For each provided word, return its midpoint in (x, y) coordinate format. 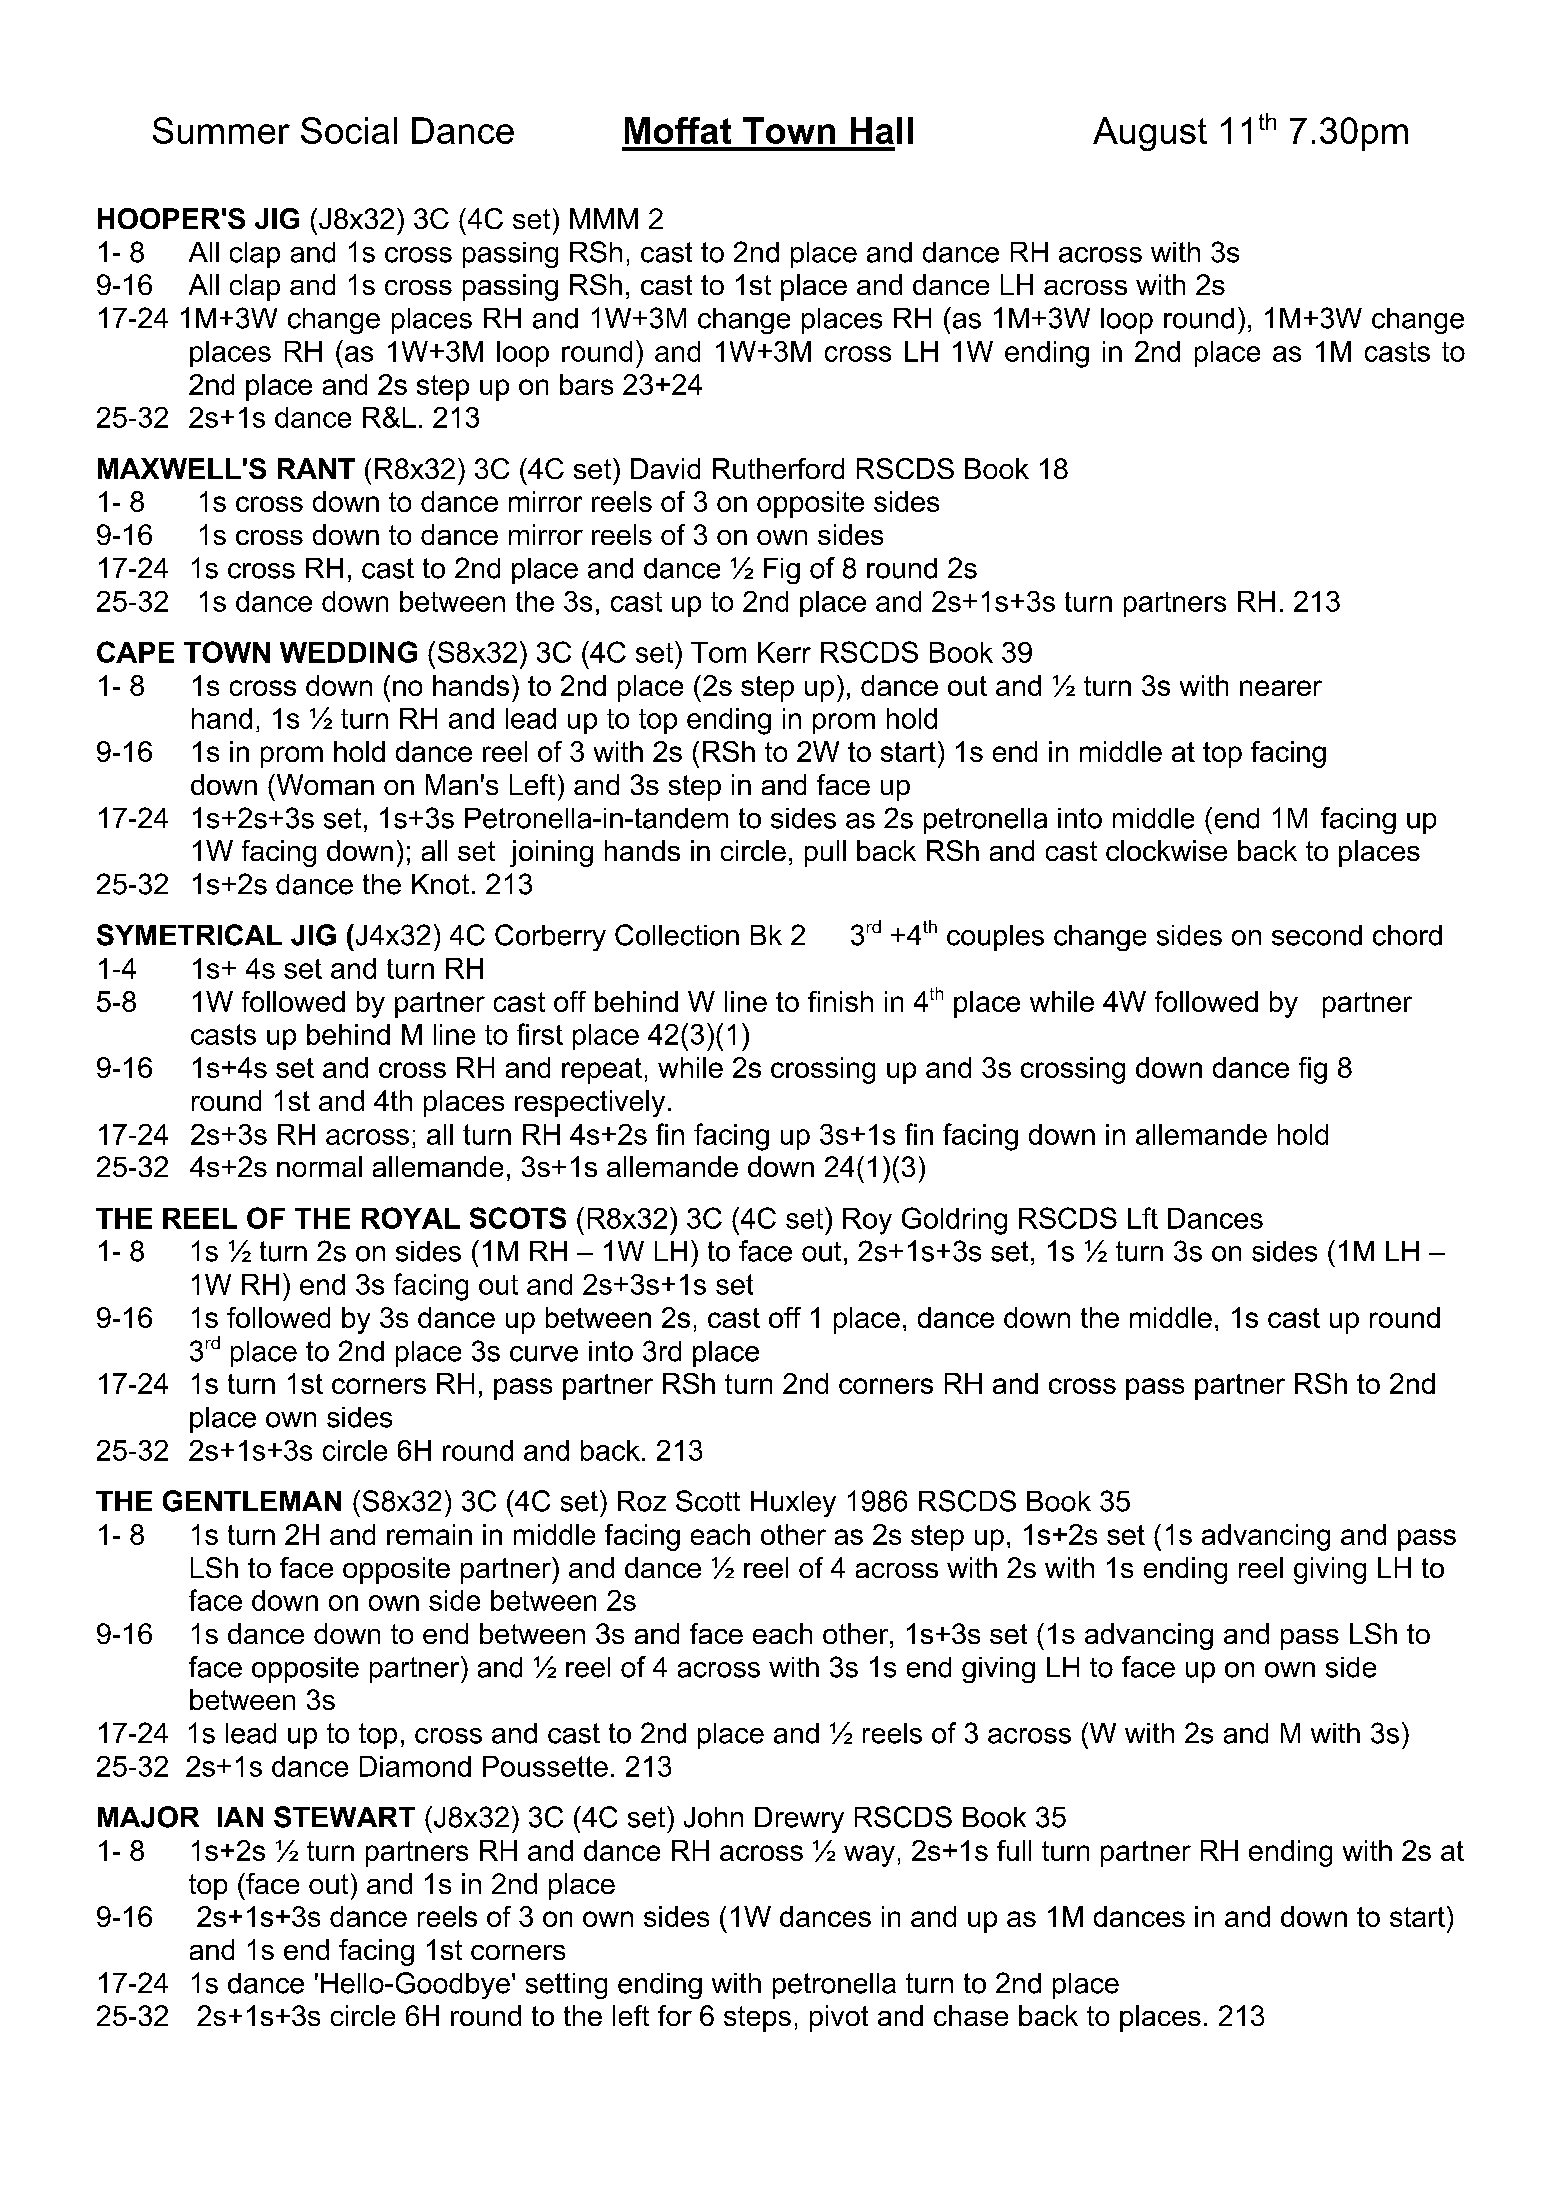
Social (349, 130)
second (1317, 935)
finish (840, 1001)
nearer (1281, 688)
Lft (1143, 1218)
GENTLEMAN (252, 1501)
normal (319, 1166)
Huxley (793, 1504)
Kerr (784, 652)
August (1150, 134)
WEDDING (348, 652)
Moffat (678, 130)
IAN (240, 1817)
